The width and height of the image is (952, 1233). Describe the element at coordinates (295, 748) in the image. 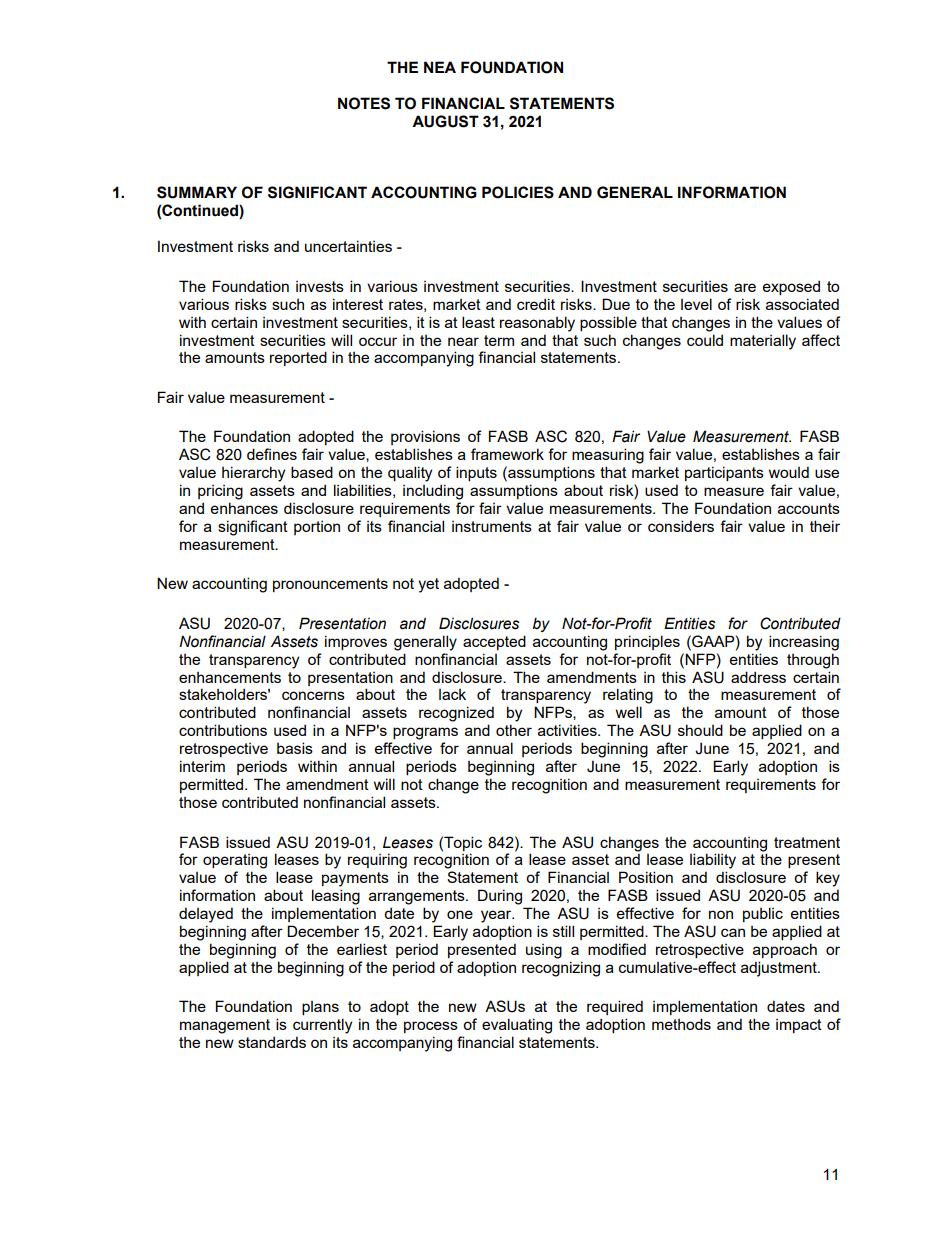

I see `basis` at that location.
